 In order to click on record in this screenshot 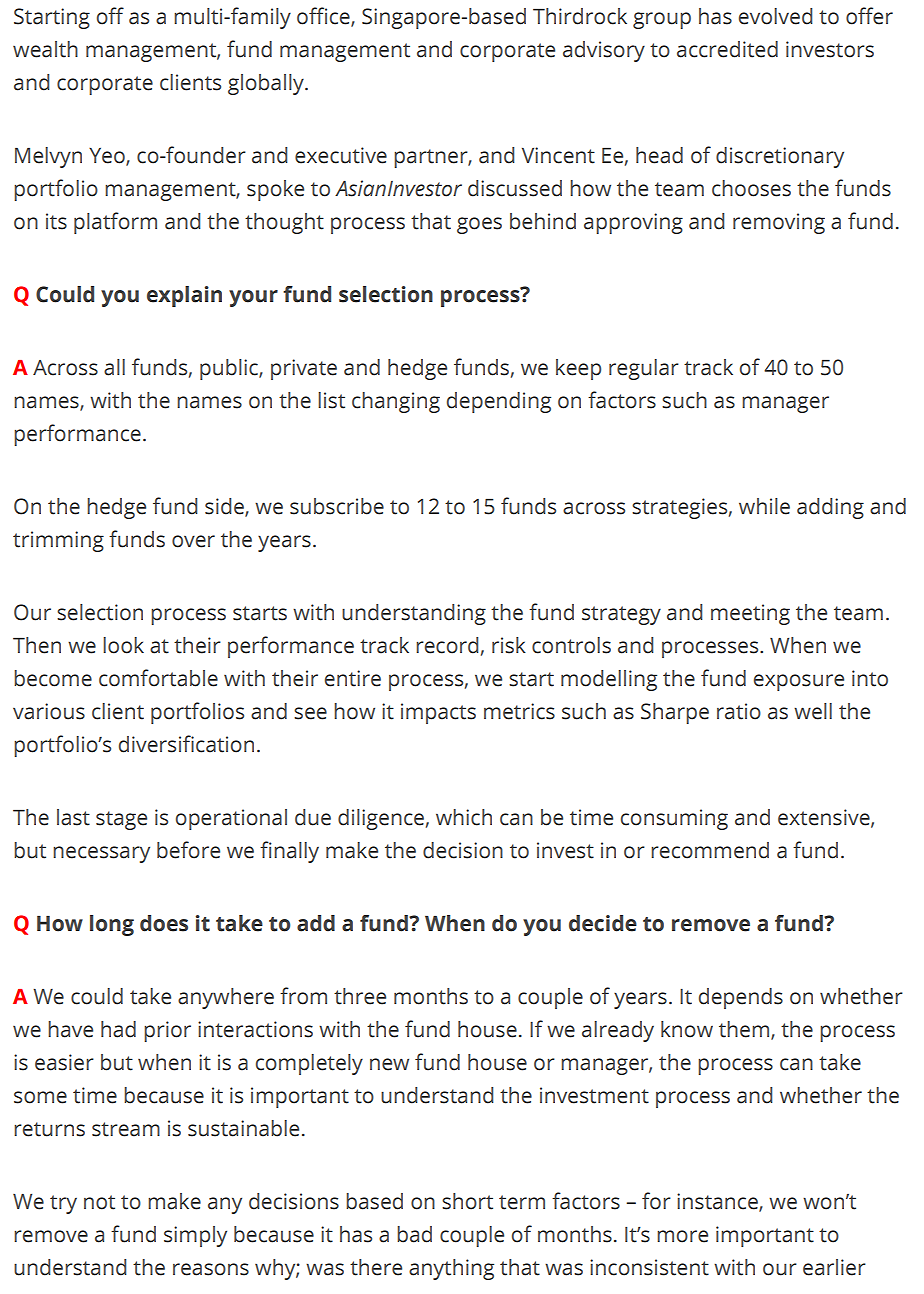, I will do `click(447, 645)`.
